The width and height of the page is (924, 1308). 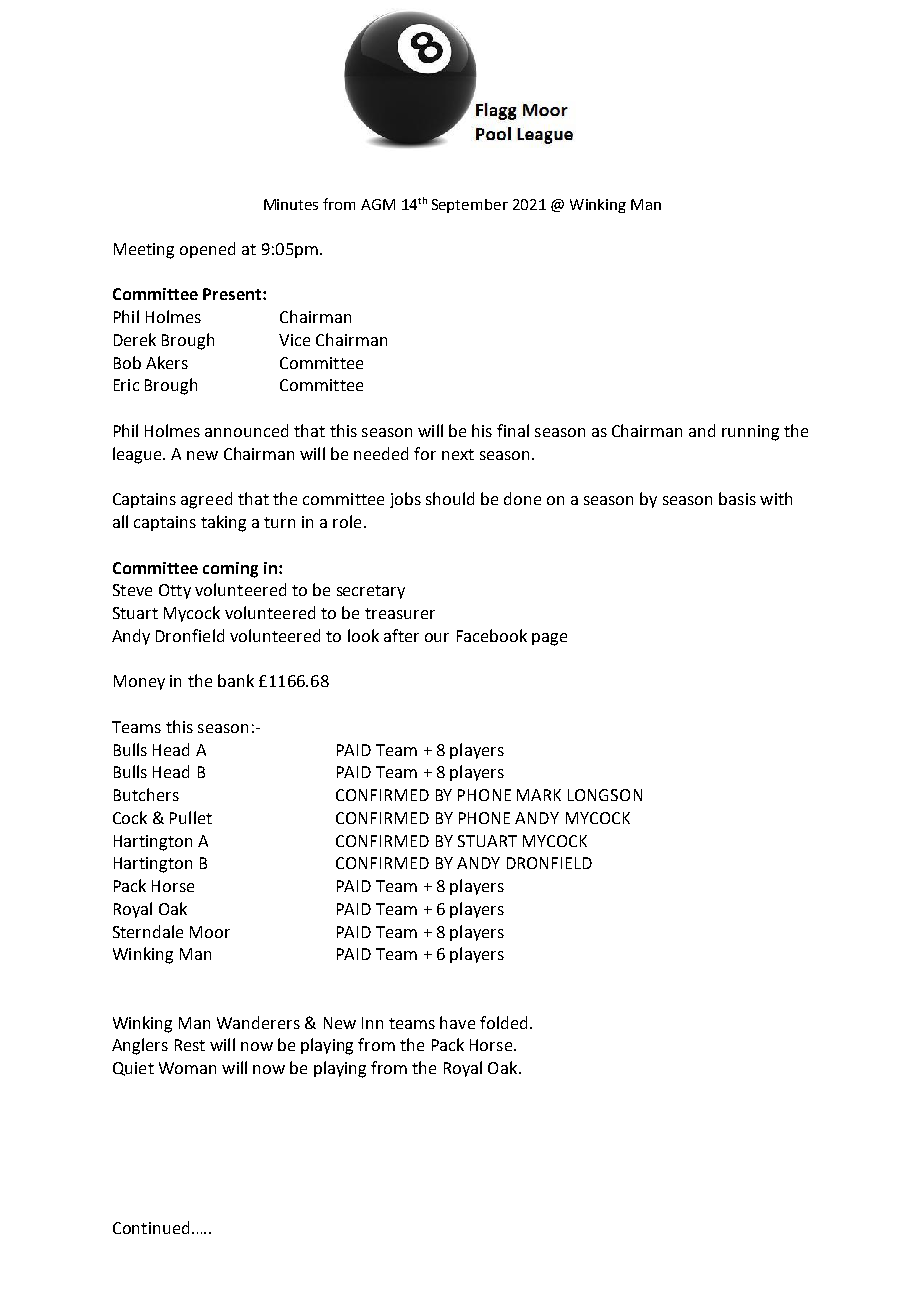 What do you see at coordinates (151, 1227) in the page?
I see `Continued` at bounding box center [151, 1227].
